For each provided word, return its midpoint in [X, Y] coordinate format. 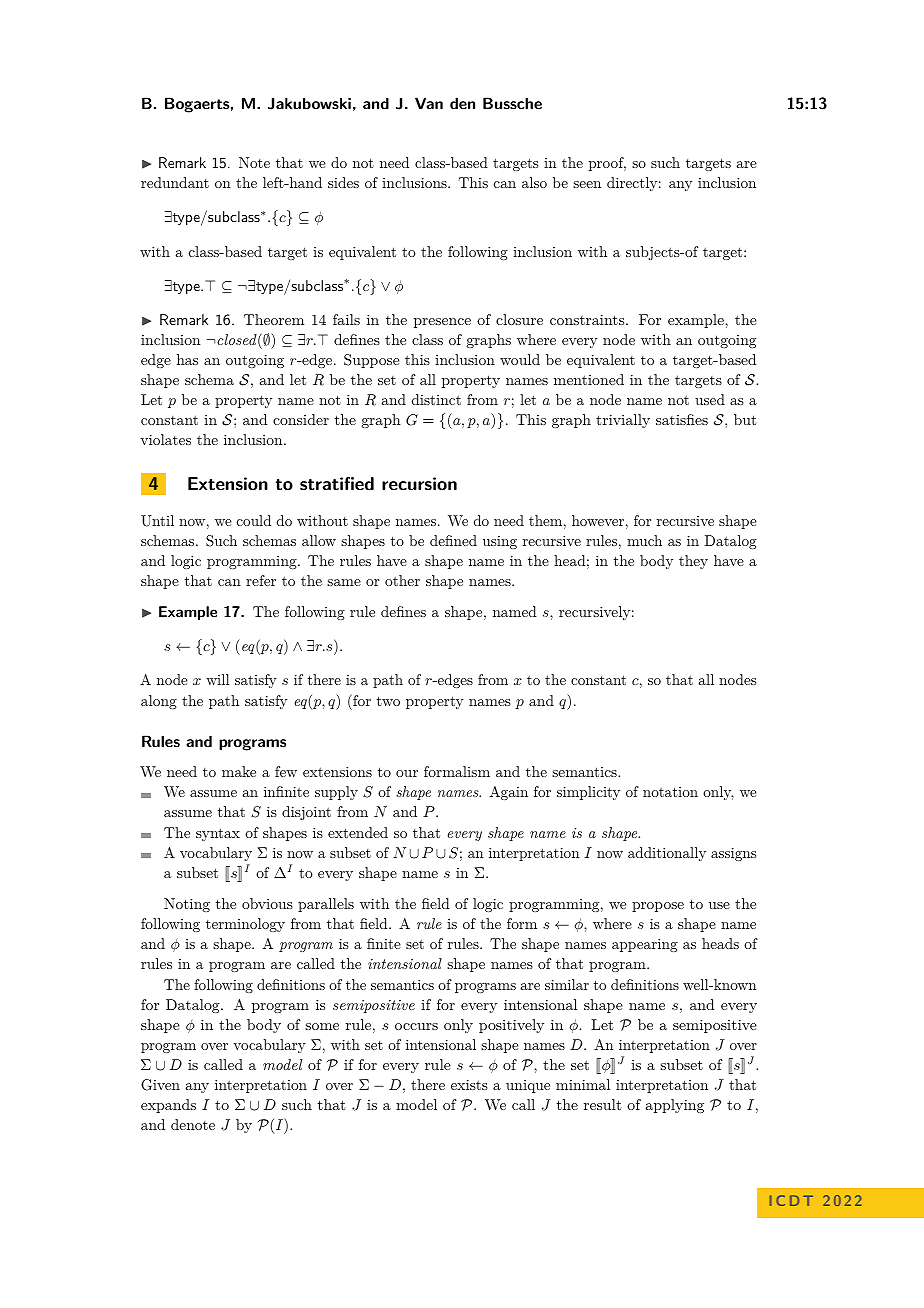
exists [469, 1085]
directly [632, 184]
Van [429, 103]
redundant [175, 182]
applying [675, 1106]
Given [160, 1085]
